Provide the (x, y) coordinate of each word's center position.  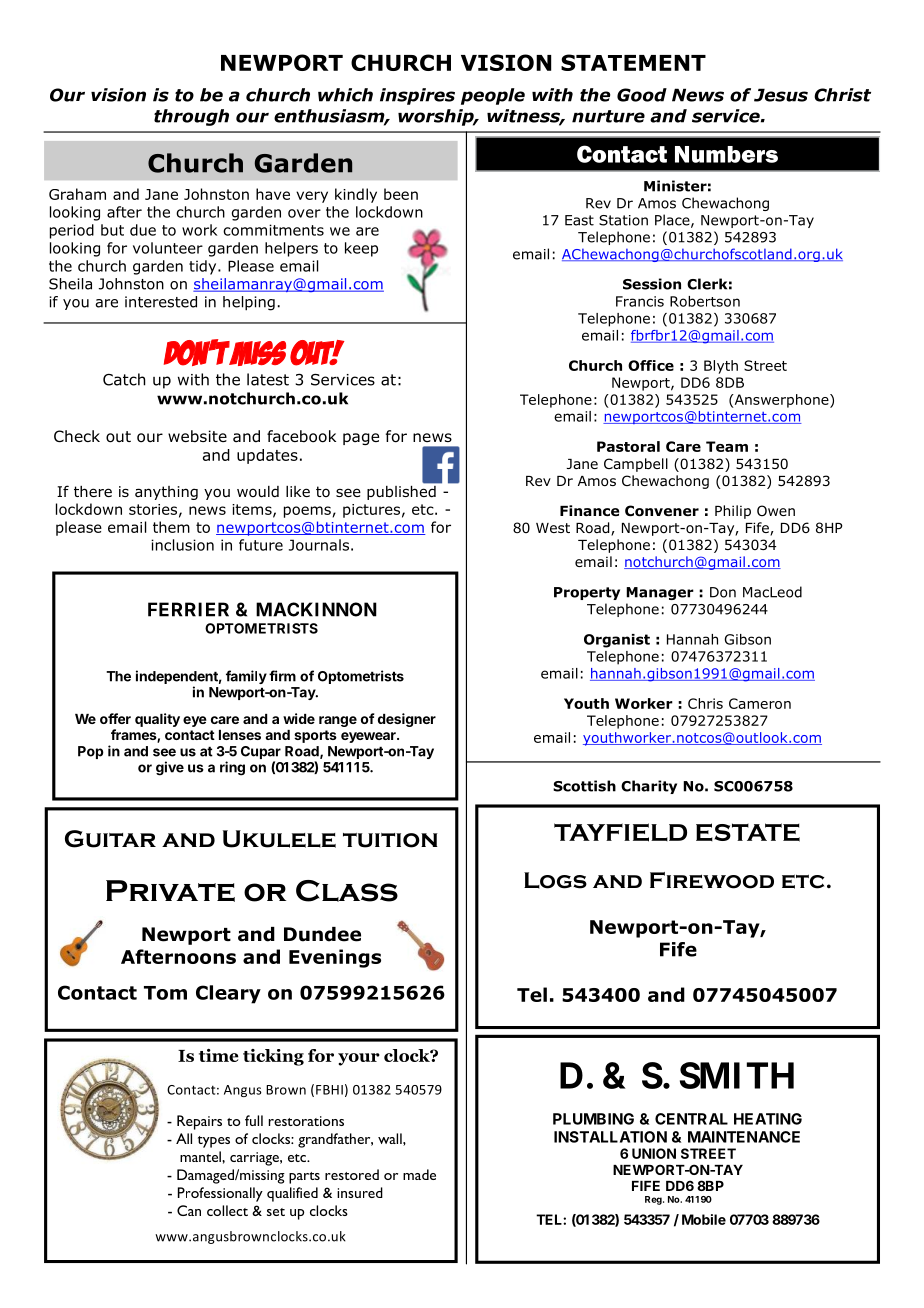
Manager (660, 593)
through (191, 117)
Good (642, 95)
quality (157, 720)
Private (170, 891)
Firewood (712, 880)
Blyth (721, 367)
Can (189, 1210)
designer (407, 720)
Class (347, 891)
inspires (417, 96)
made (419, 1174)
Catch (124, 379)
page (361, 439)
